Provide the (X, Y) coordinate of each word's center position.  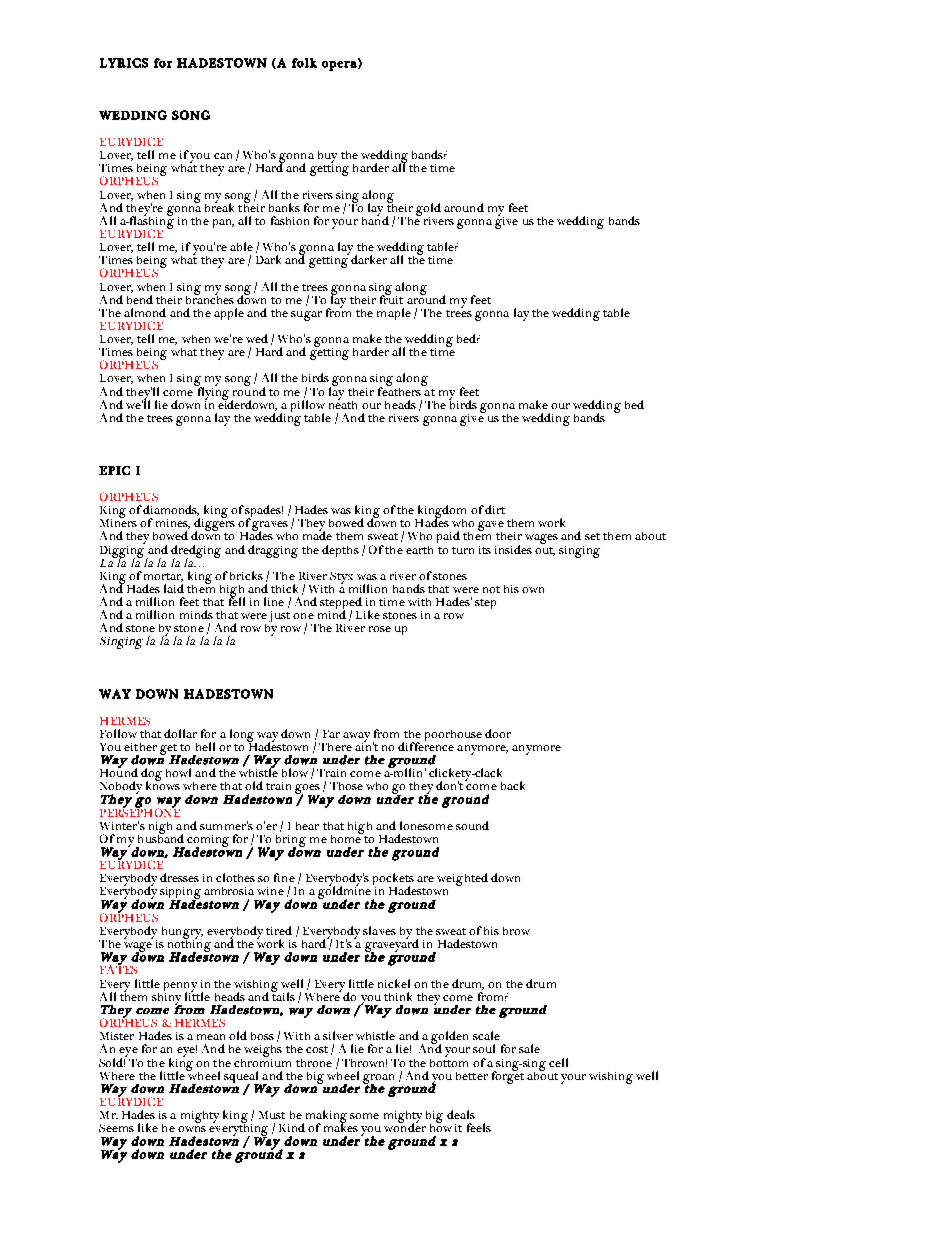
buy (327, 158)
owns (192, 1129)
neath (343, 403)
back (513, 785)
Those (346, 786)
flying (213, 393)
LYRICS (124, 63)
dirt (495, 509)
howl (178, 772)
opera (340, 65)
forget (508, 1076)
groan (378, 1080)
